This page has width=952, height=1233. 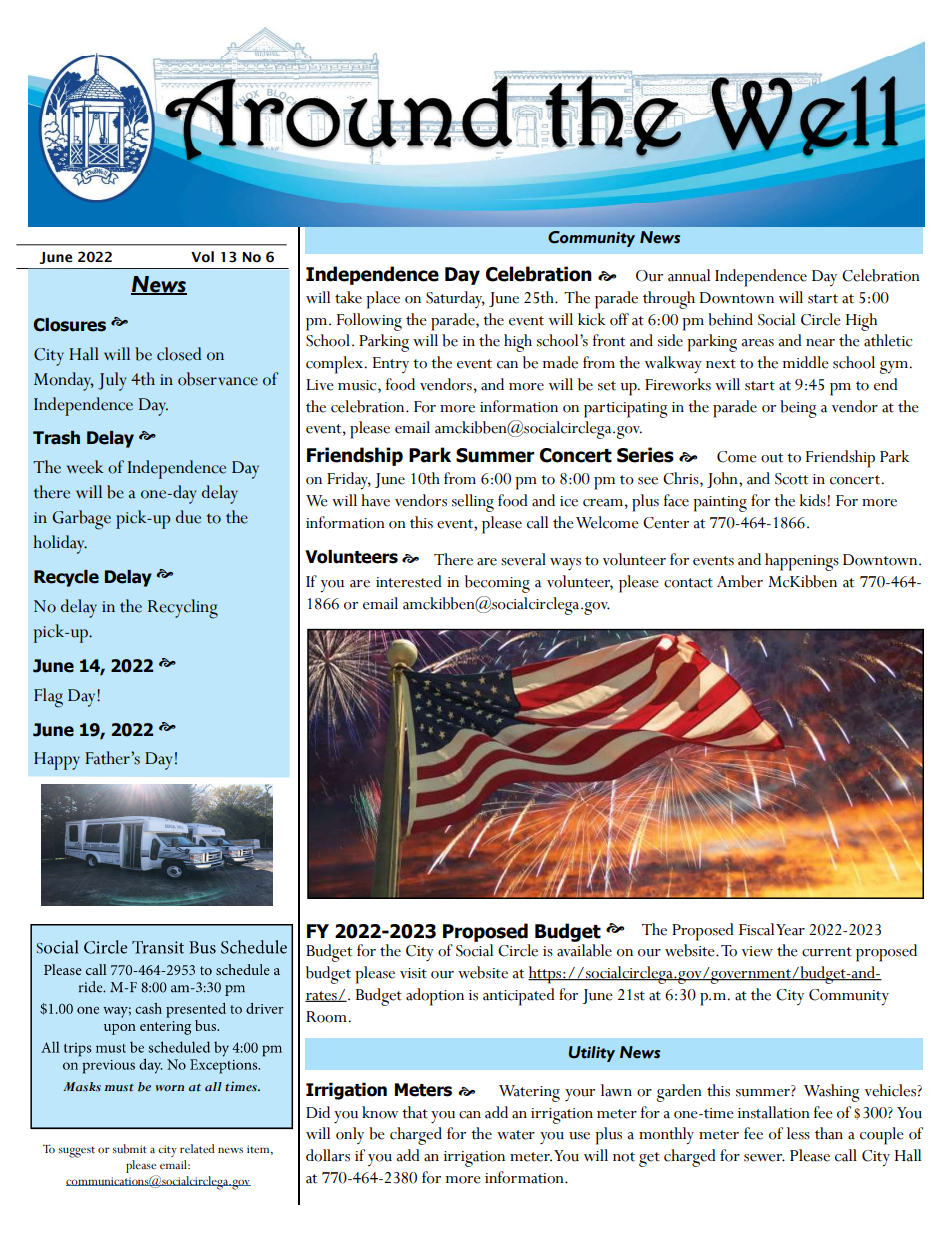 What do you see at coordinates (69, 325) in the page?
I see `Closures` at bounding box center [69, 325].
